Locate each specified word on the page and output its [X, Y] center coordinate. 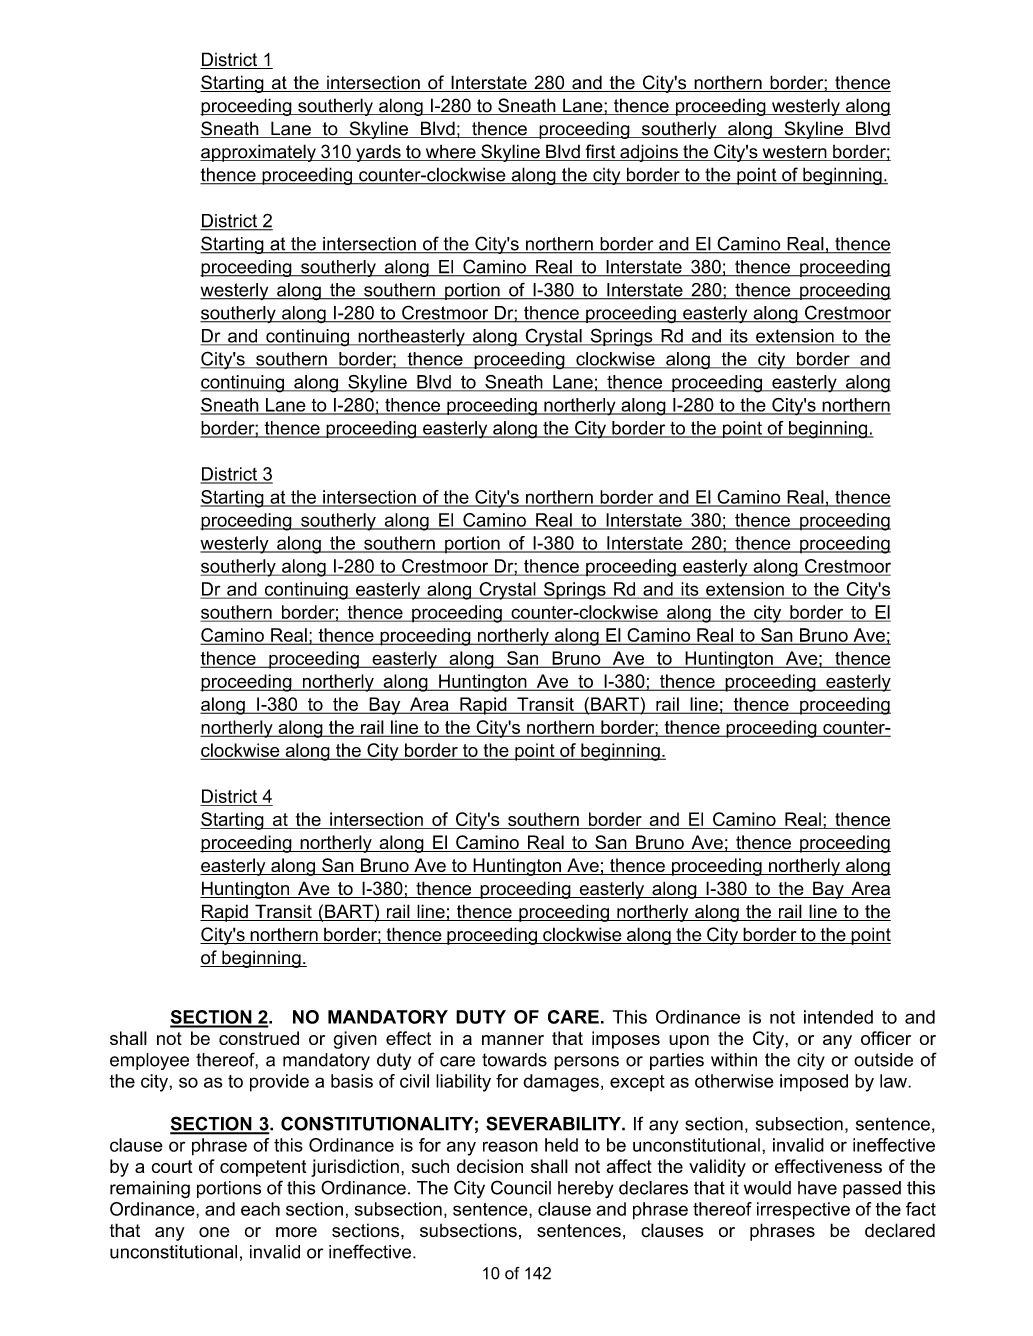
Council [521, 1187]
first [600, 152]
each [260, 1209]
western [794, 153]
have [817, 1188]
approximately [259, 153]
